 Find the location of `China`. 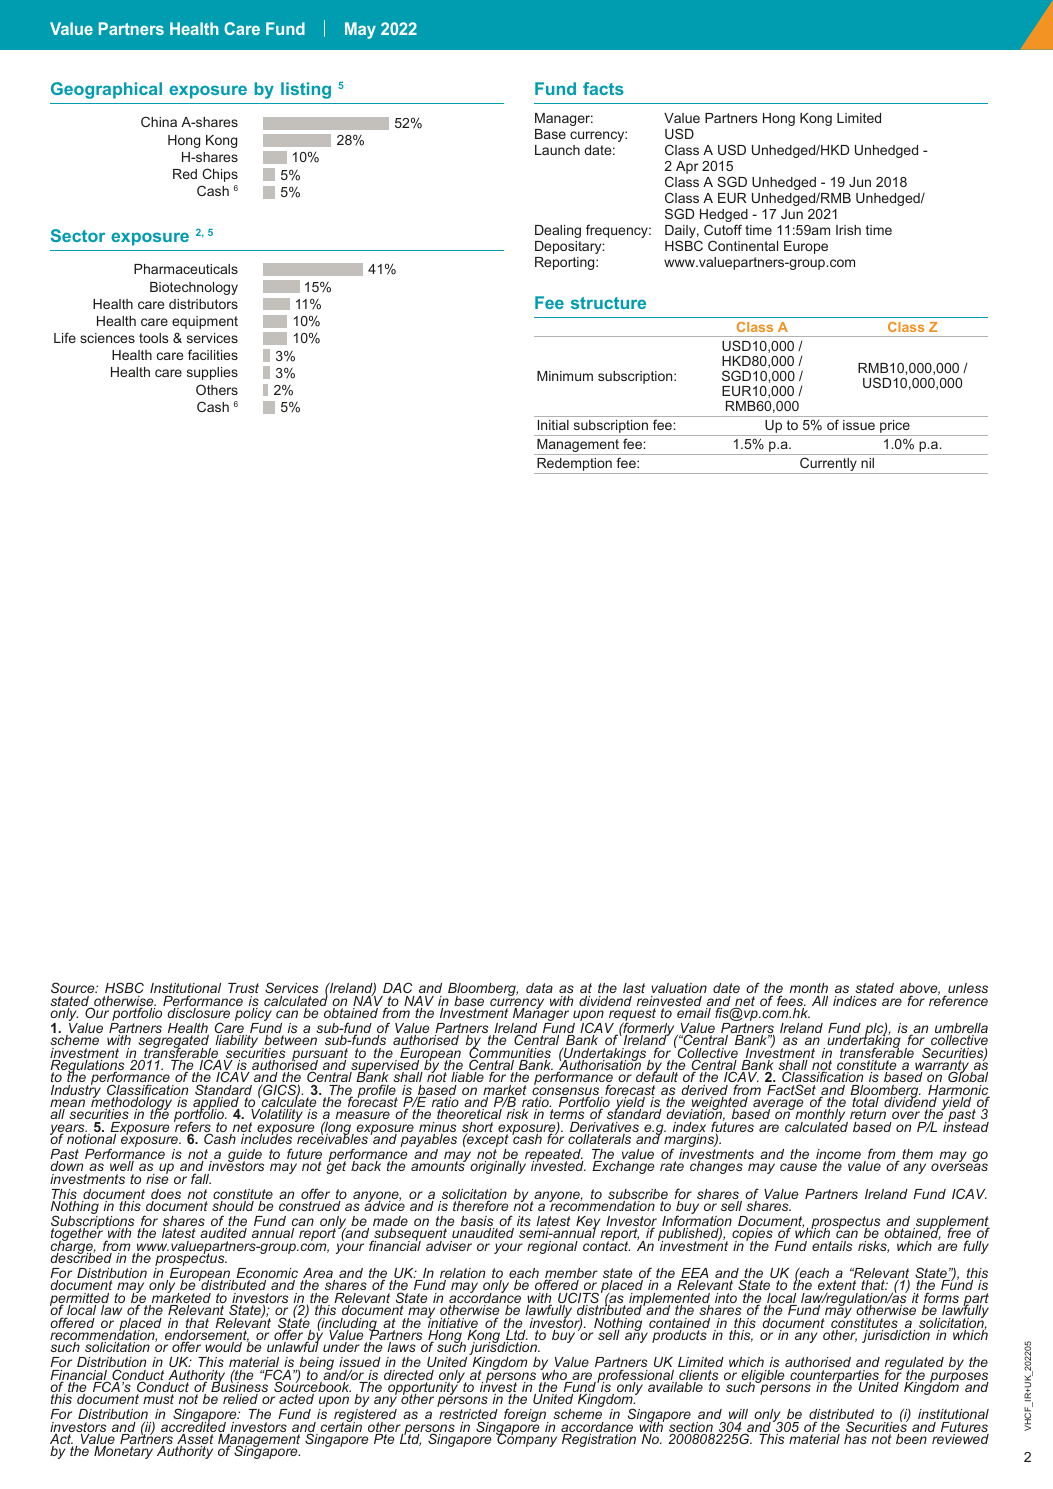

China is located at coordinates (159, 121).
